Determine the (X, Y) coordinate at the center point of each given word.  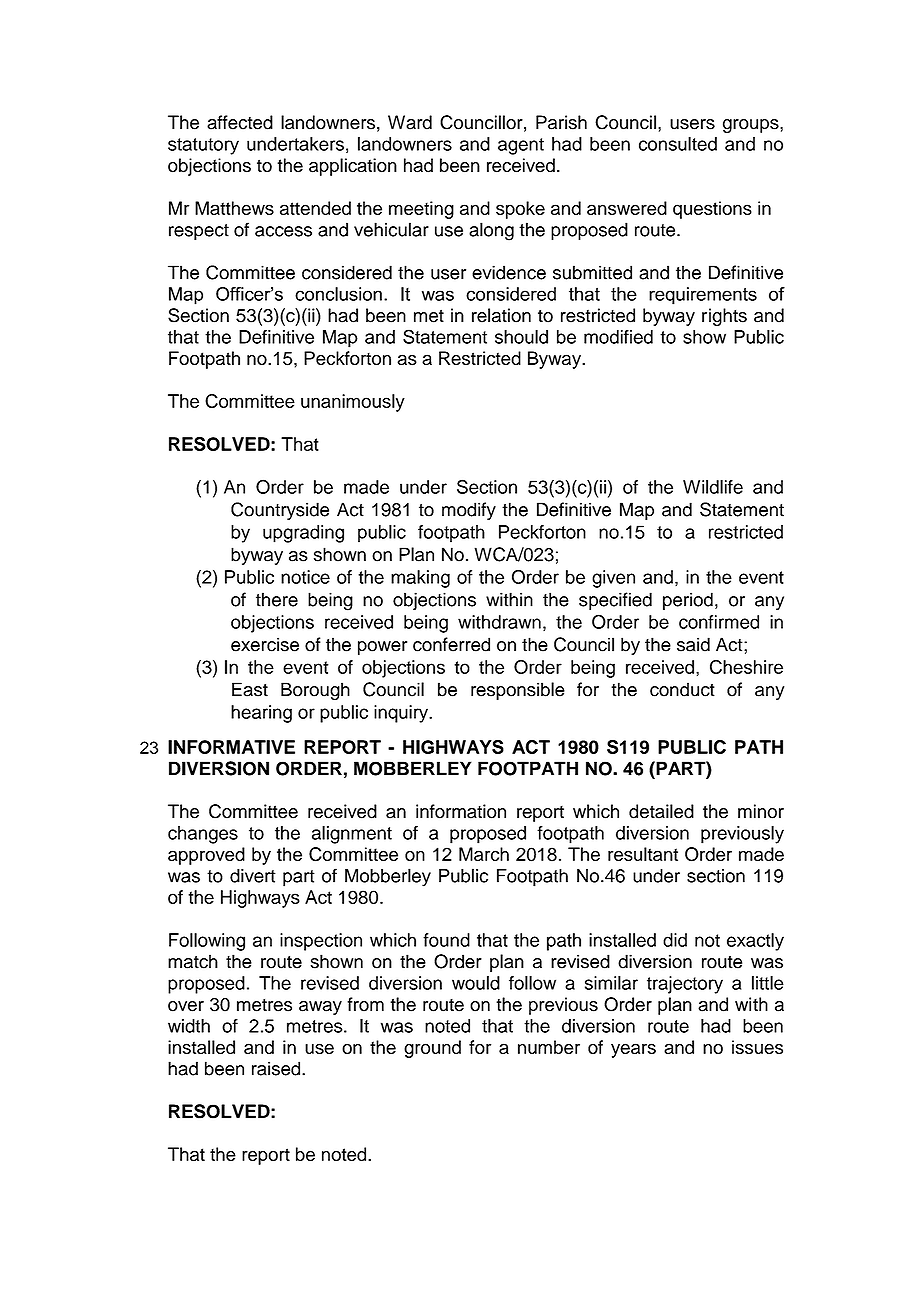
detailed (661, 811)
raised (277, 1068)
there (277, 599)
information (461, 811)
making (420, 579)
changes (203, 835)
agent (521, 146)
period (688, 601)
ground (432, 1049)
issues (757, 1047)
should (521, 337)
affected (240, 122)
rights (724, 317)
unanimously (353, 403)
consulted (678, 144)
